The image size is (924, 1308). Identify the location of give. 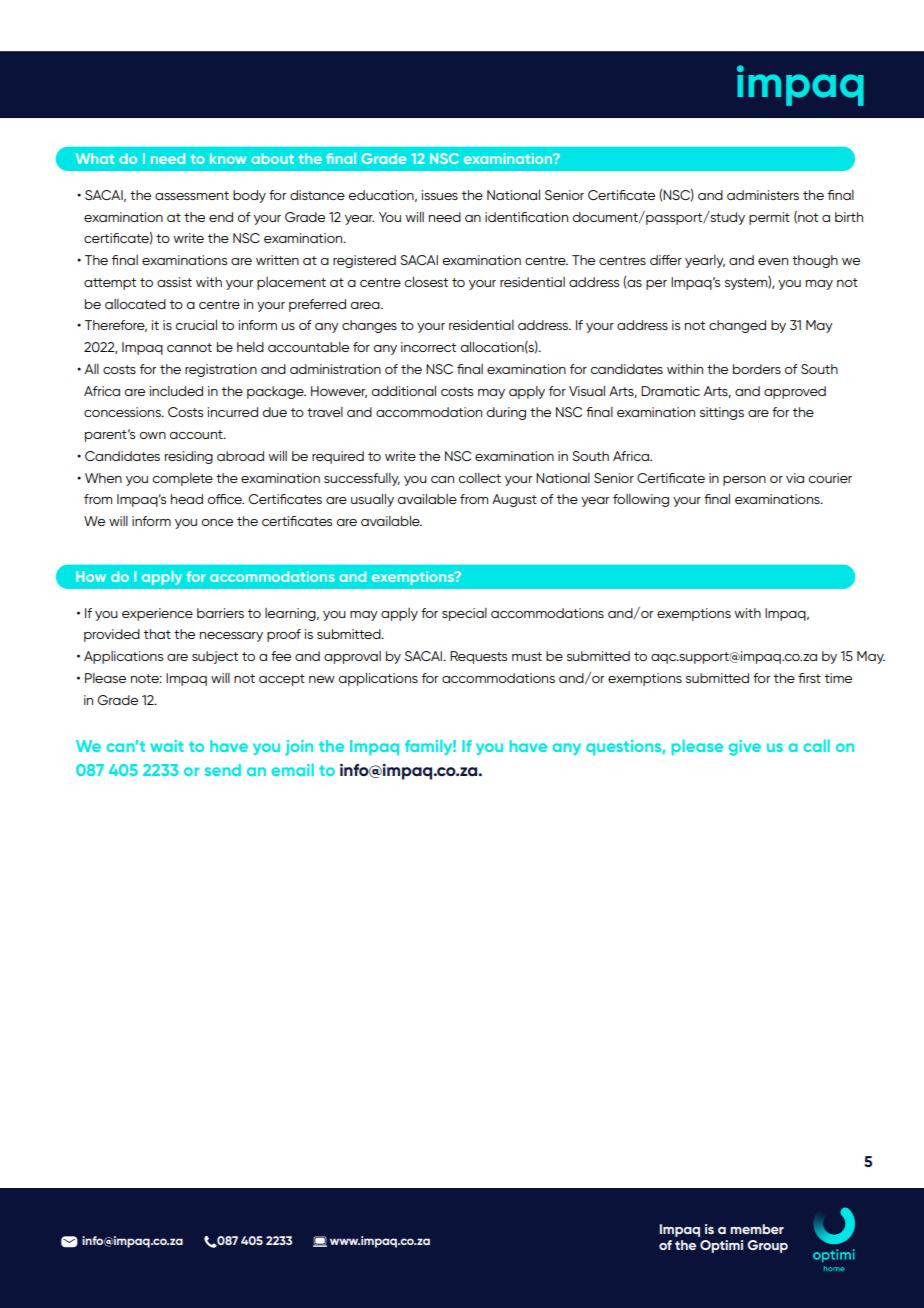
(744, 748).
